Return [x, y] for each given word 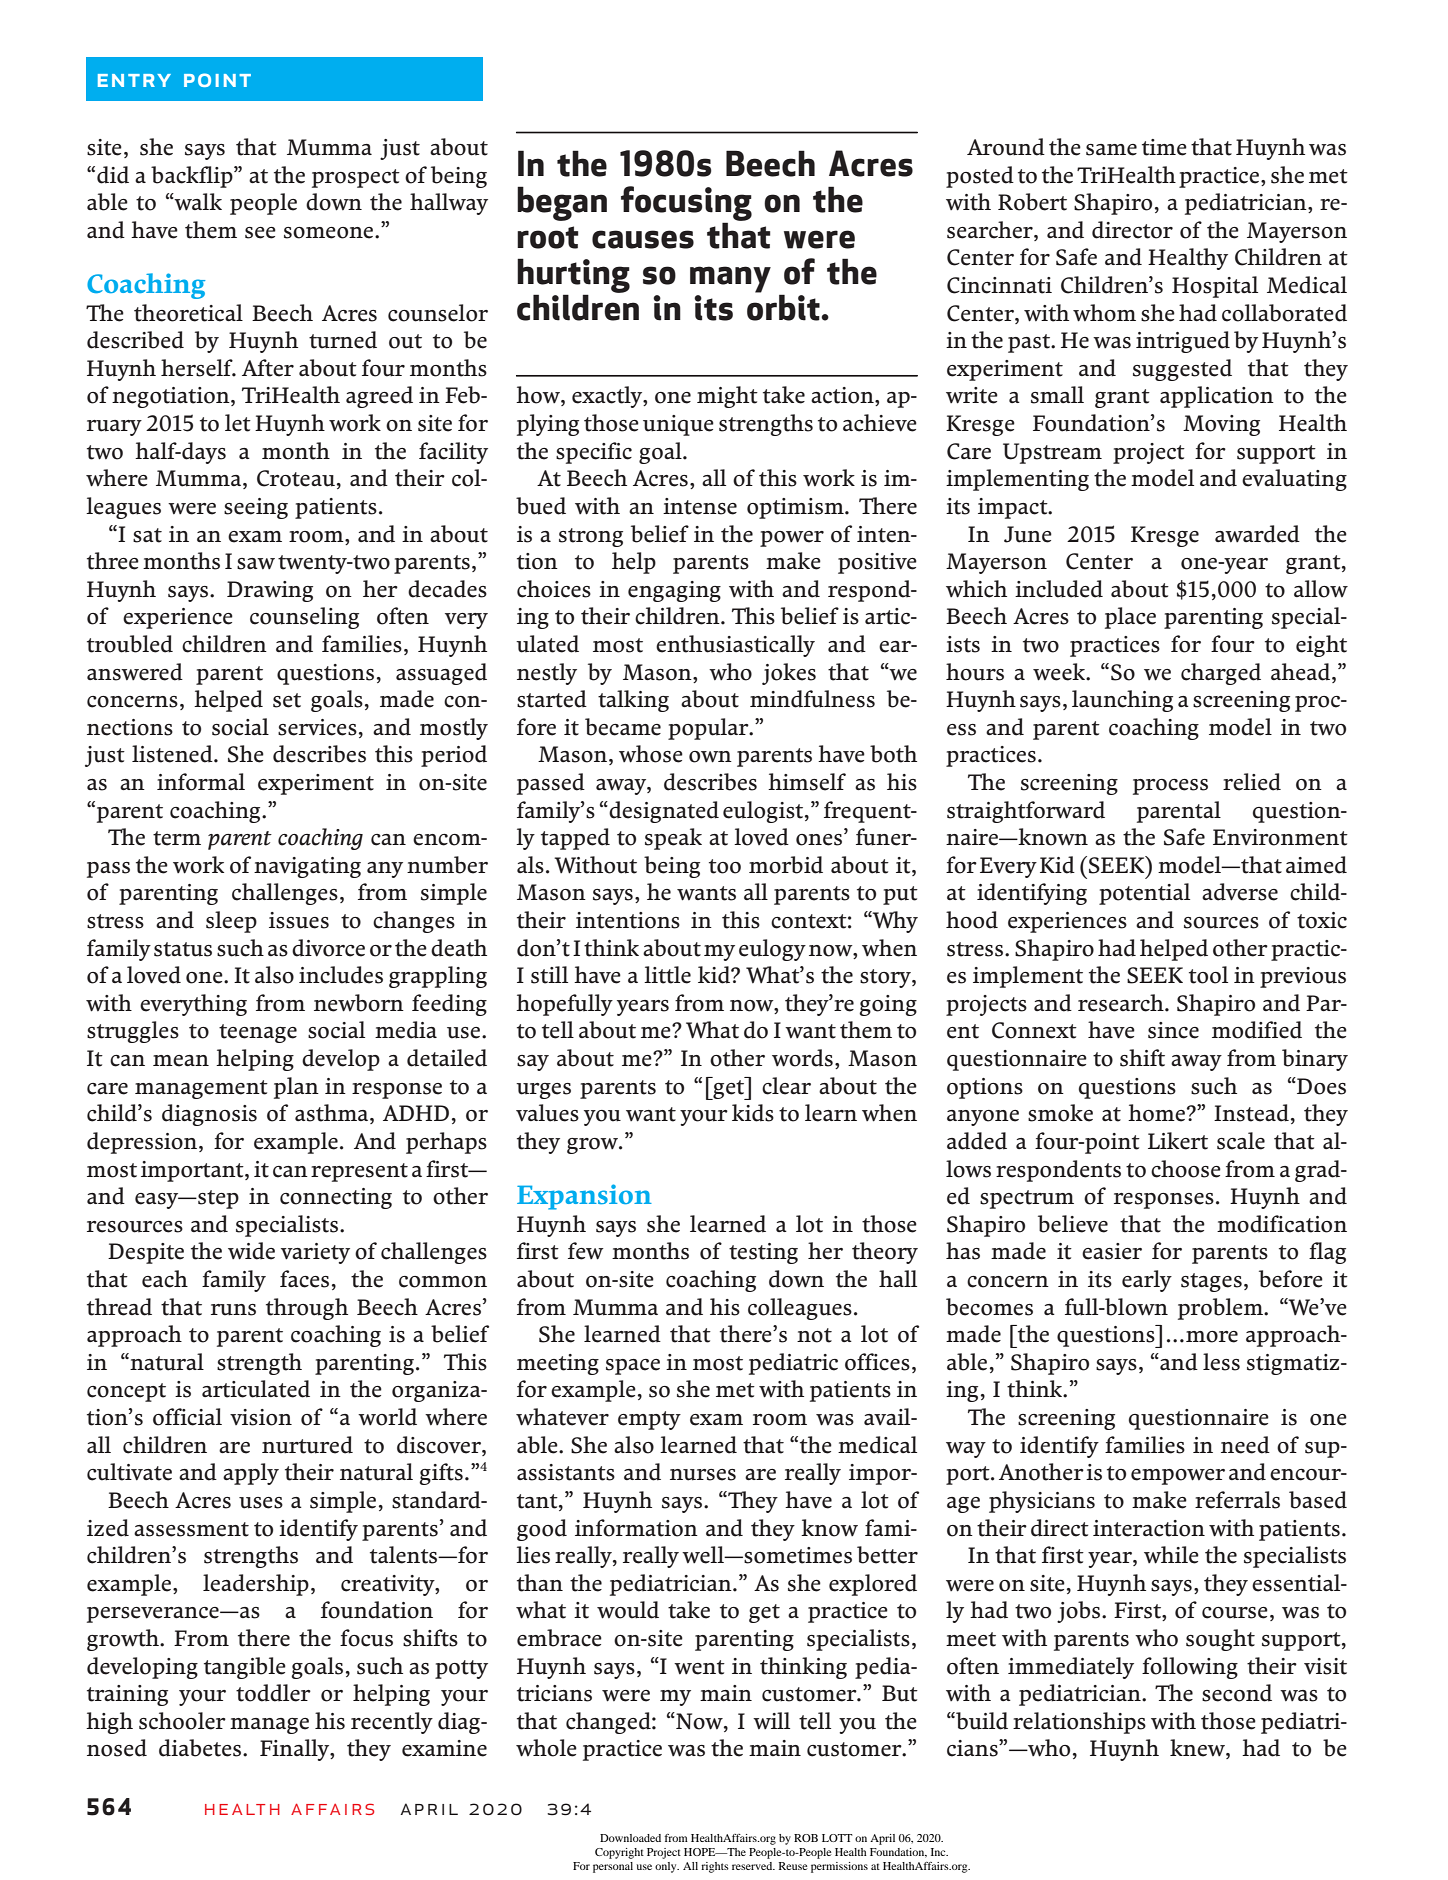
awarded [1257, 534]
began [562, 203]
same [1111, 150]
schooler [182, 1721]
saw [256, 564]
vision [261, 1417]
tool [1208, 975]
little [667, 975]
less [1221, 1362]
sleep [231, 922]
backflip [193, 177]
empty [649, 1420]
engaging [674, 591]
